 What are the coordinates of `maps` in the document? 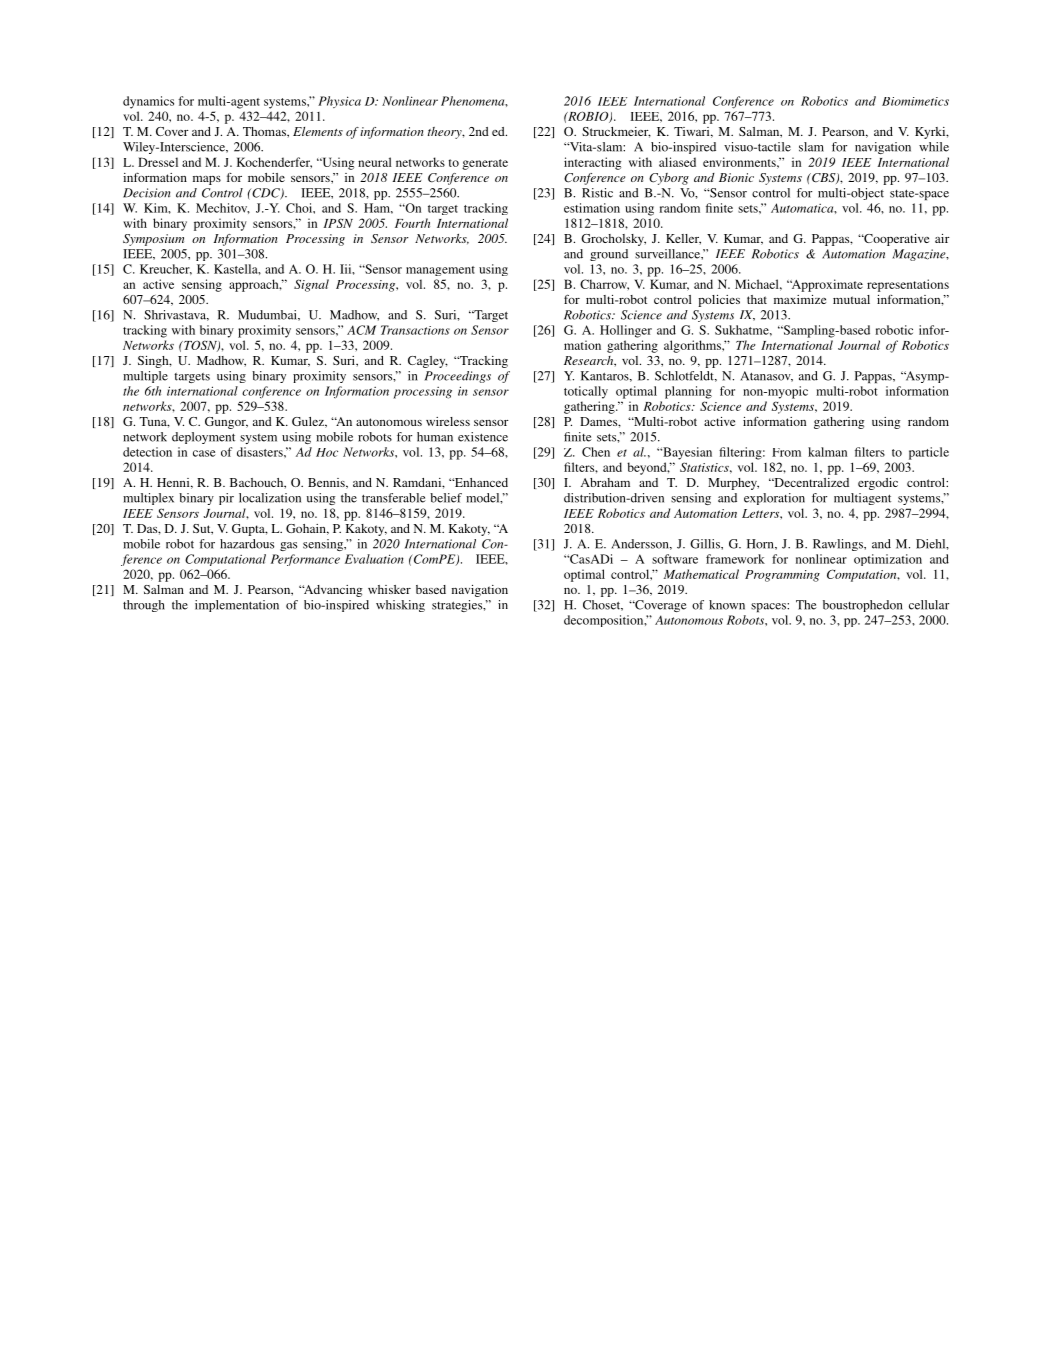 It's located at (207, 180).
